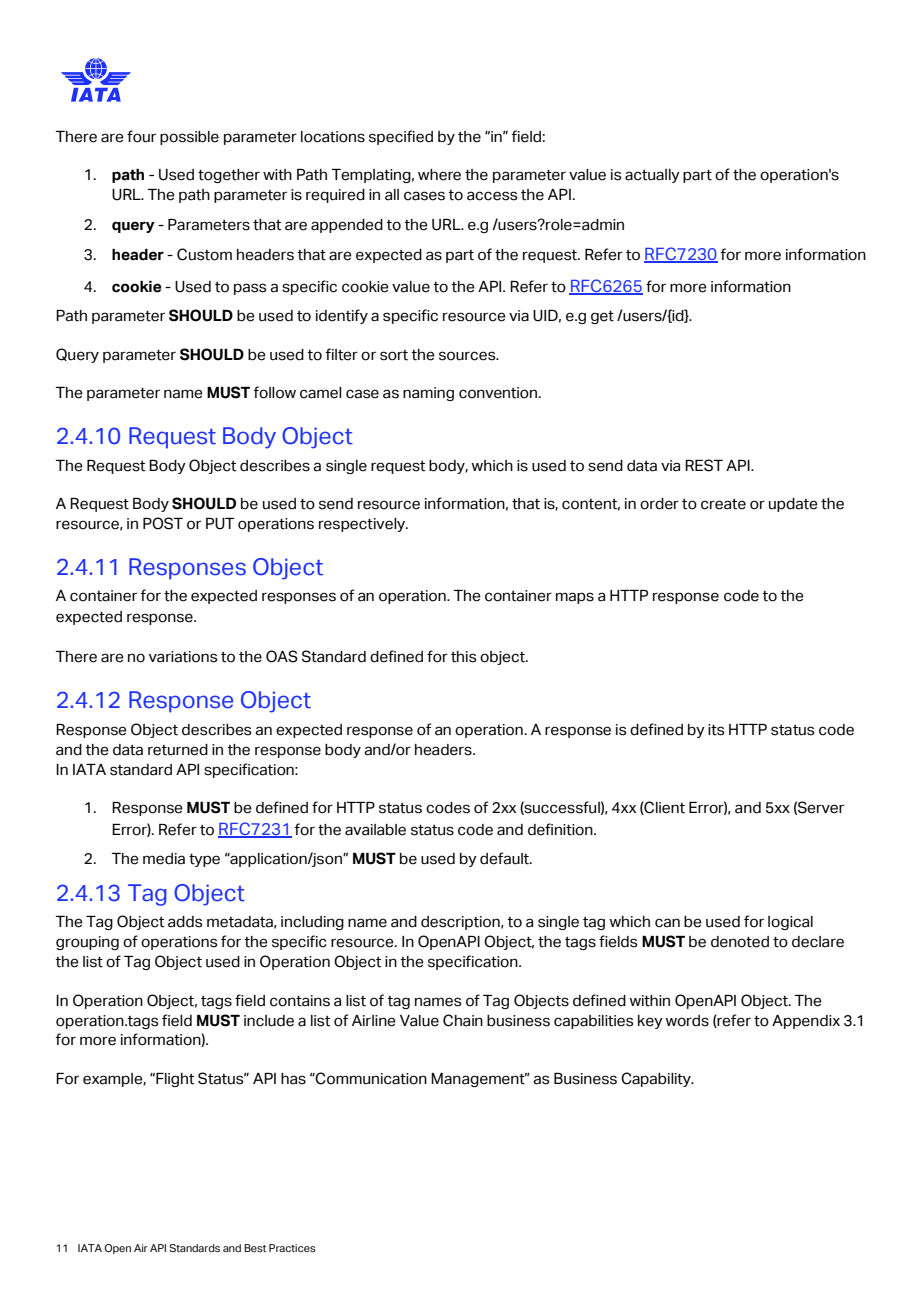  Describe the element at coordinates (255, 1248) in the screenshot. I see `Best` at that location.
